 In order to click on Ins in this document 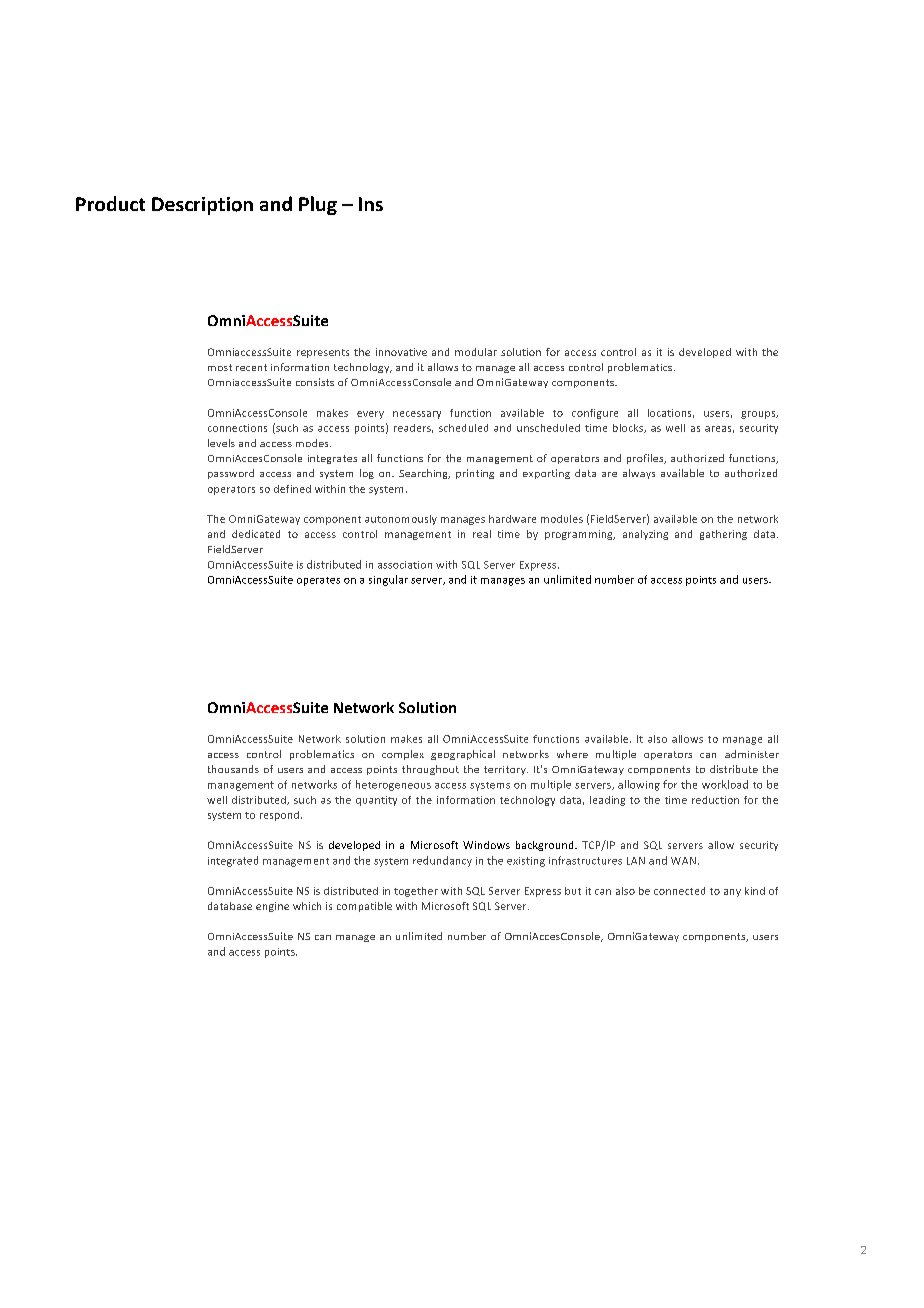, I will do `click(371, 204)`.
